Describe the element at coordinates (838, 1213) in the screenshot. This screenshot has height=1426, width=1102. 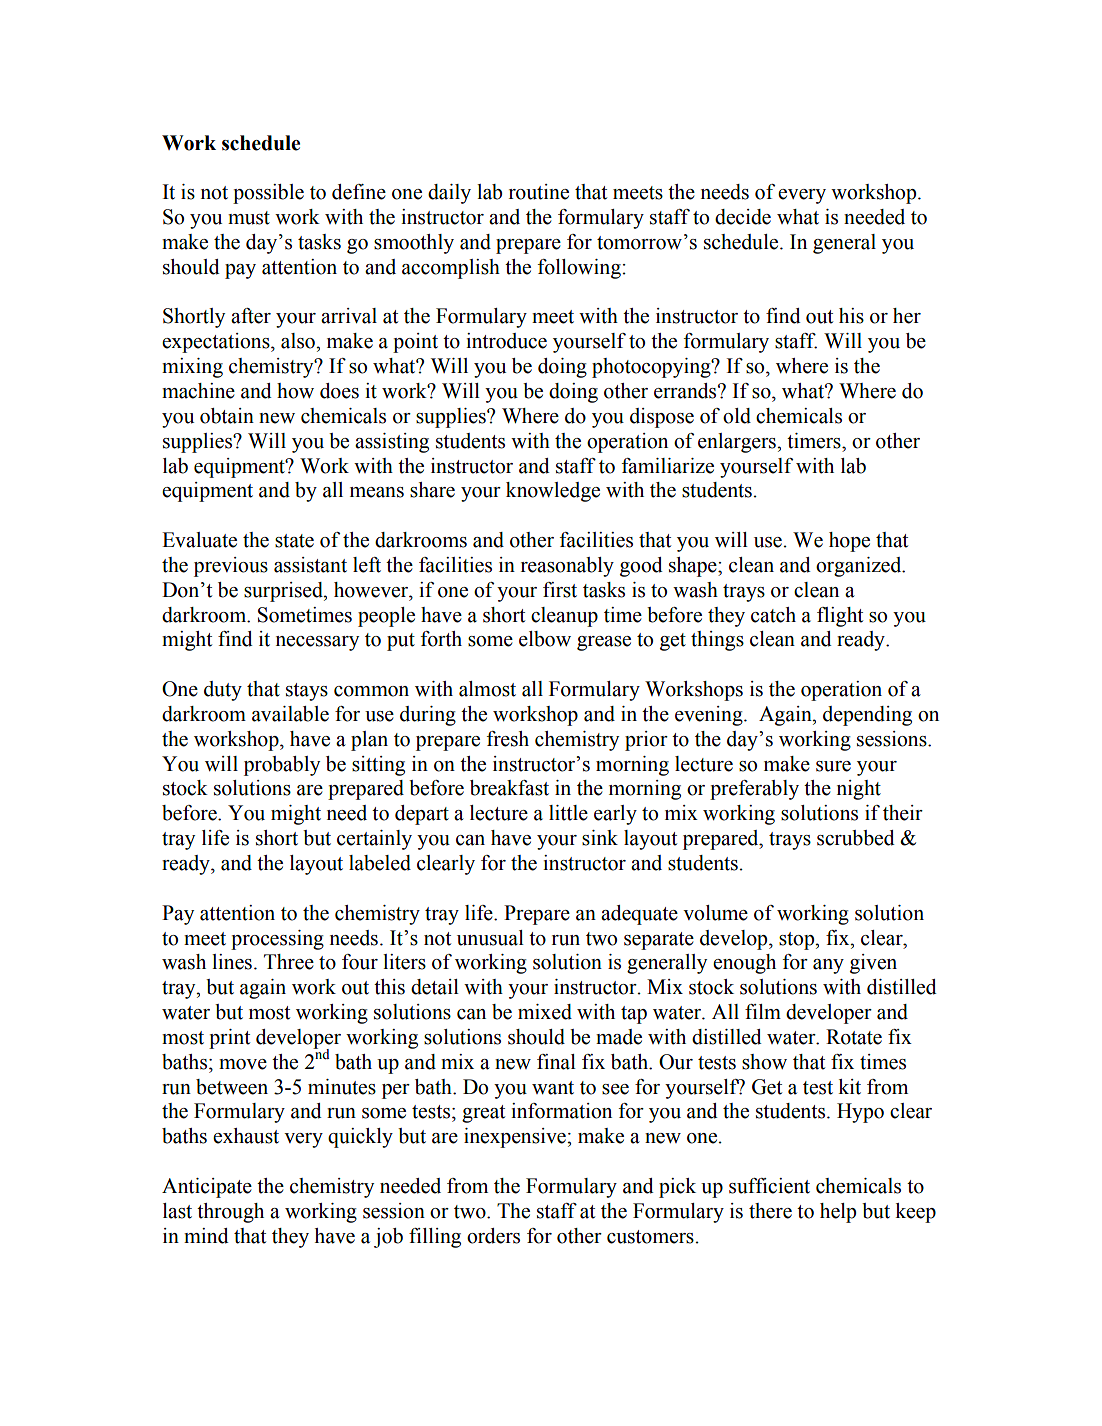
I see `help` at that location.
